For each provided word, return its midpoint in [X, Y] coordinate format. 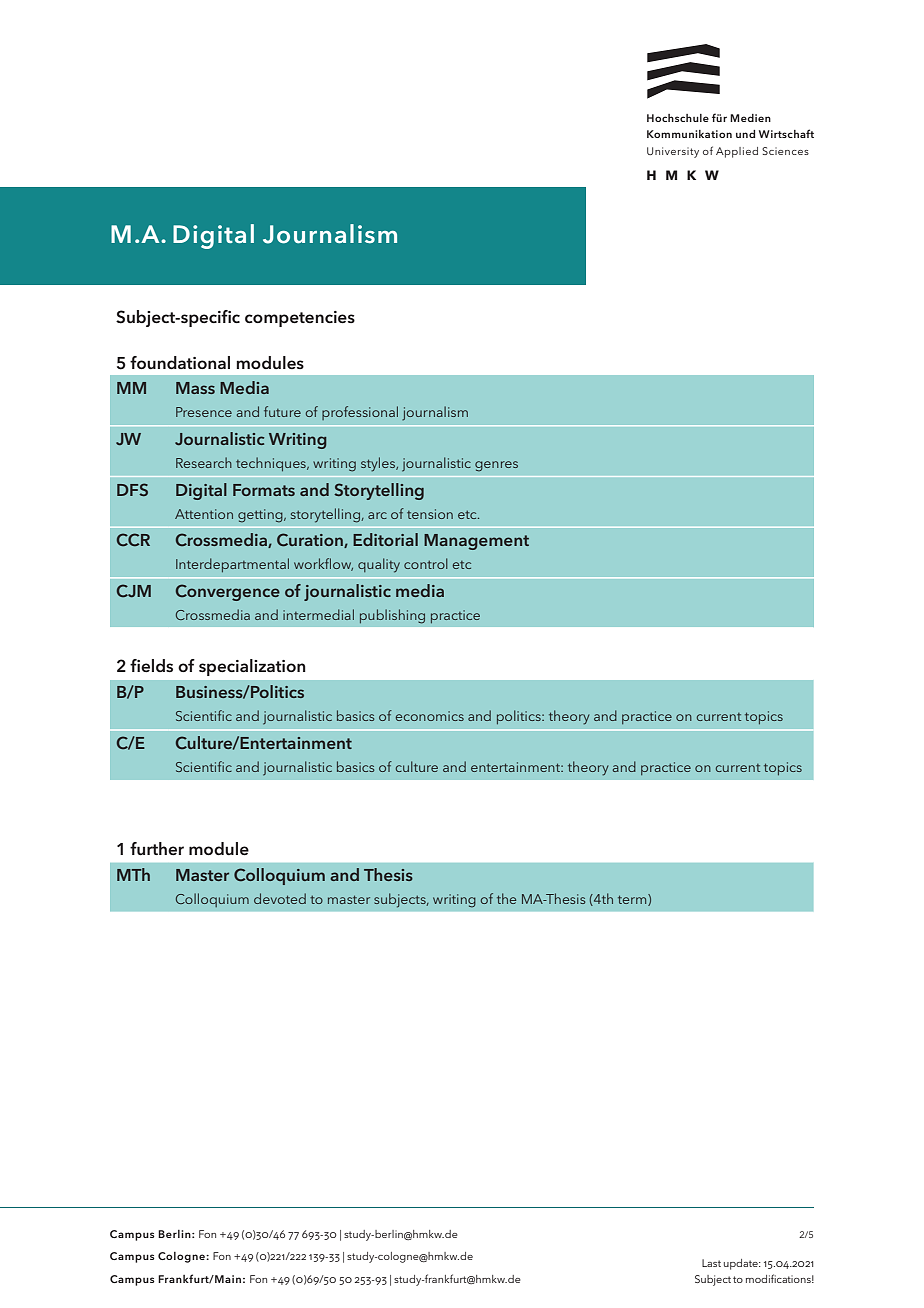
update [742, 1264]
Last [711, 1263]
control [426, 563]
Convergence [228, 592]
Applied [737, 152]
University [673, 152]
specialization [252, 667]
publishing [392, 616]
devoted [280, 898]
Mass [195, 388]
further [157, 849]
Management [476, 542]
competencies [300, 319]
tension [430, 514]
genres [496, 466]
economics [430, 716]
